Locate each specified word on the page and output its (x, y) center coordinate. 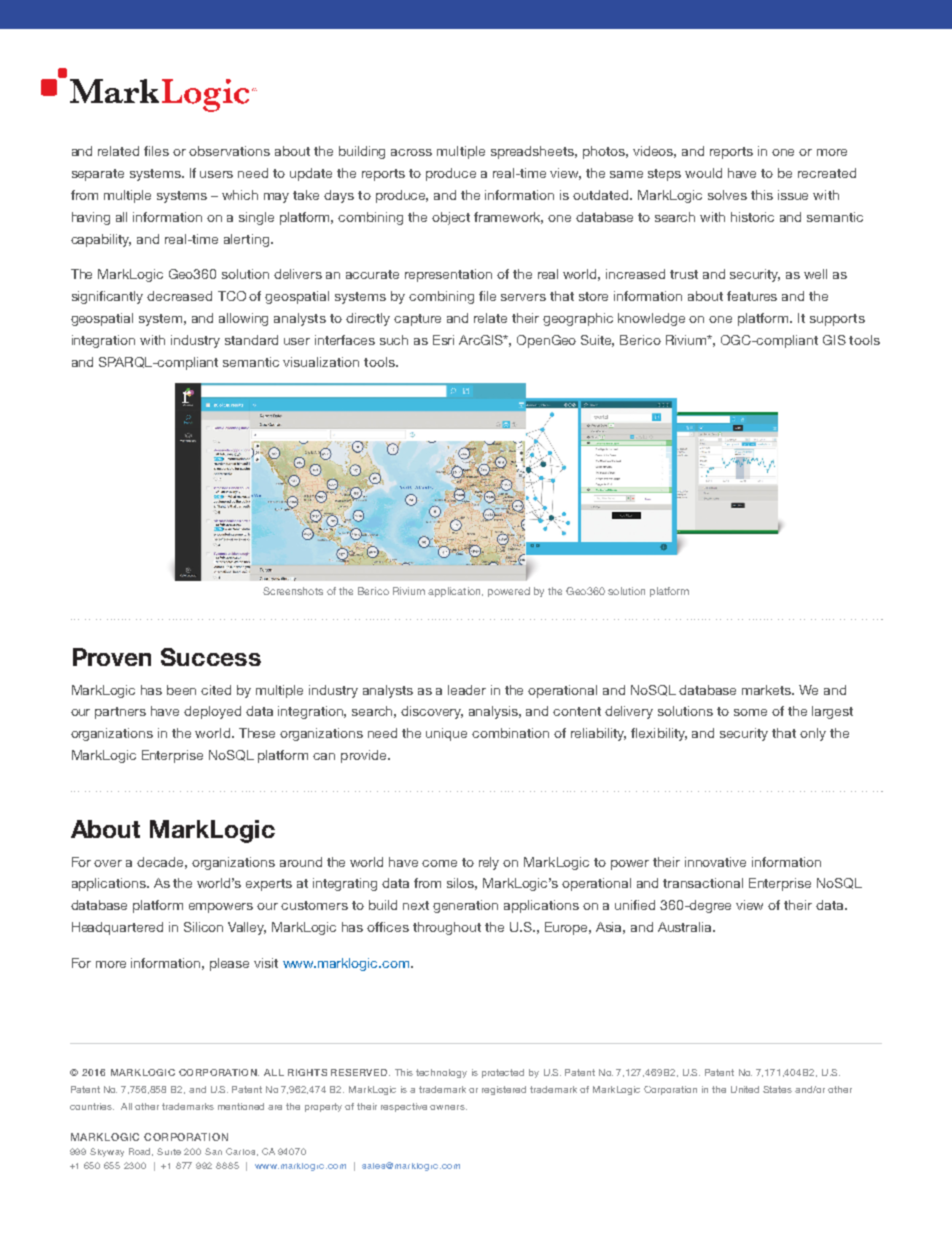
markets (768, 690)
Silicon (203, 927)
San (213, 1151)
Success (211, 657)
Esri (443, 340)
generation (465, 906)
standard (251, 340)
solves (727, 195)
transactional (703, 883)
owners (448, 1107)
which (240, 195)
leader (467, 690)
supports (837, 320)
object (451, 218)
